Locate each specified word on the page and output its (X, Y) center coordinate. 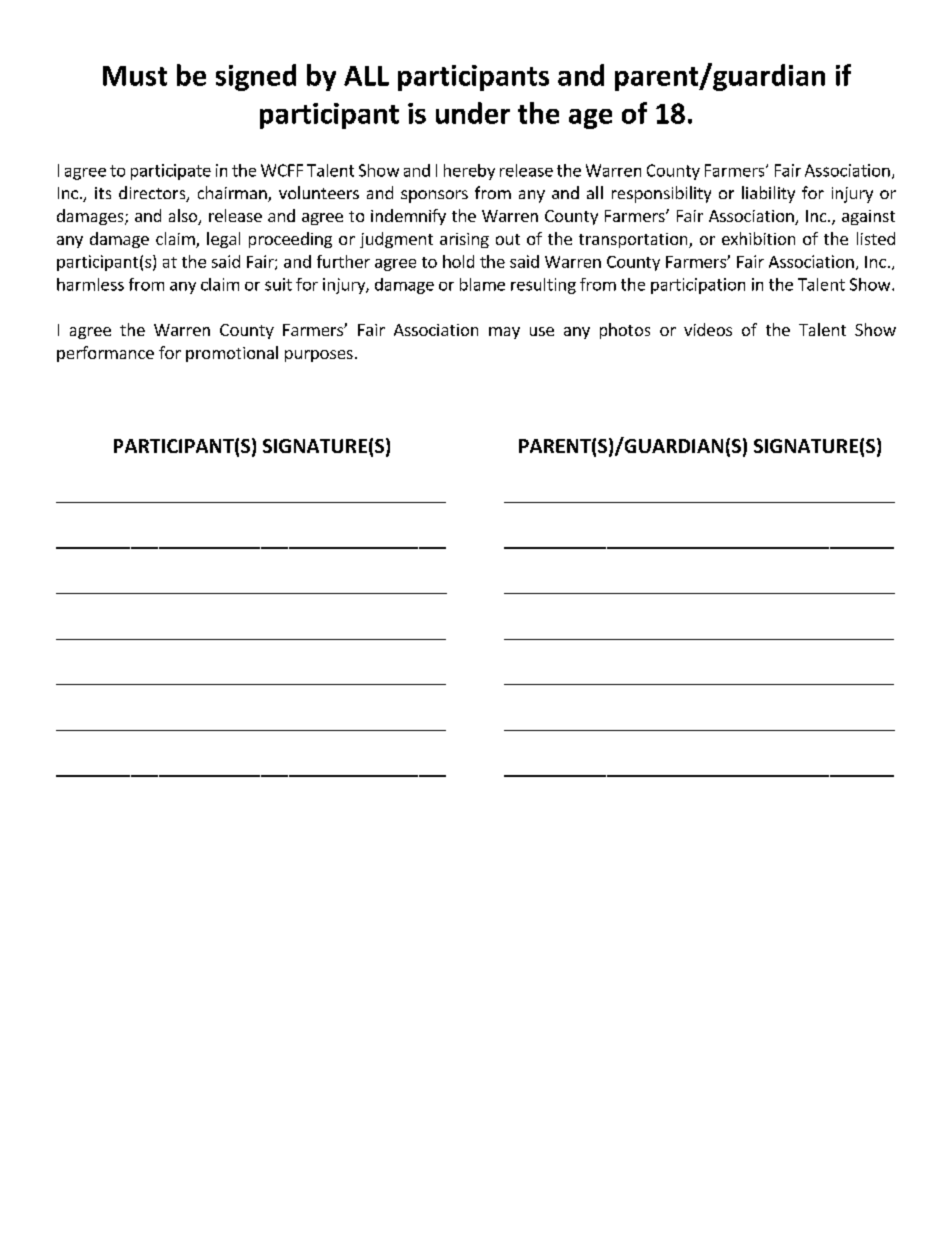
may (504, 333)
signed (256, 77)
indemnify (408, 217)
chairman (233, 194)
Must (135, 76)
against (868, 217)
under (473, 113)
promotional (232, 354)
